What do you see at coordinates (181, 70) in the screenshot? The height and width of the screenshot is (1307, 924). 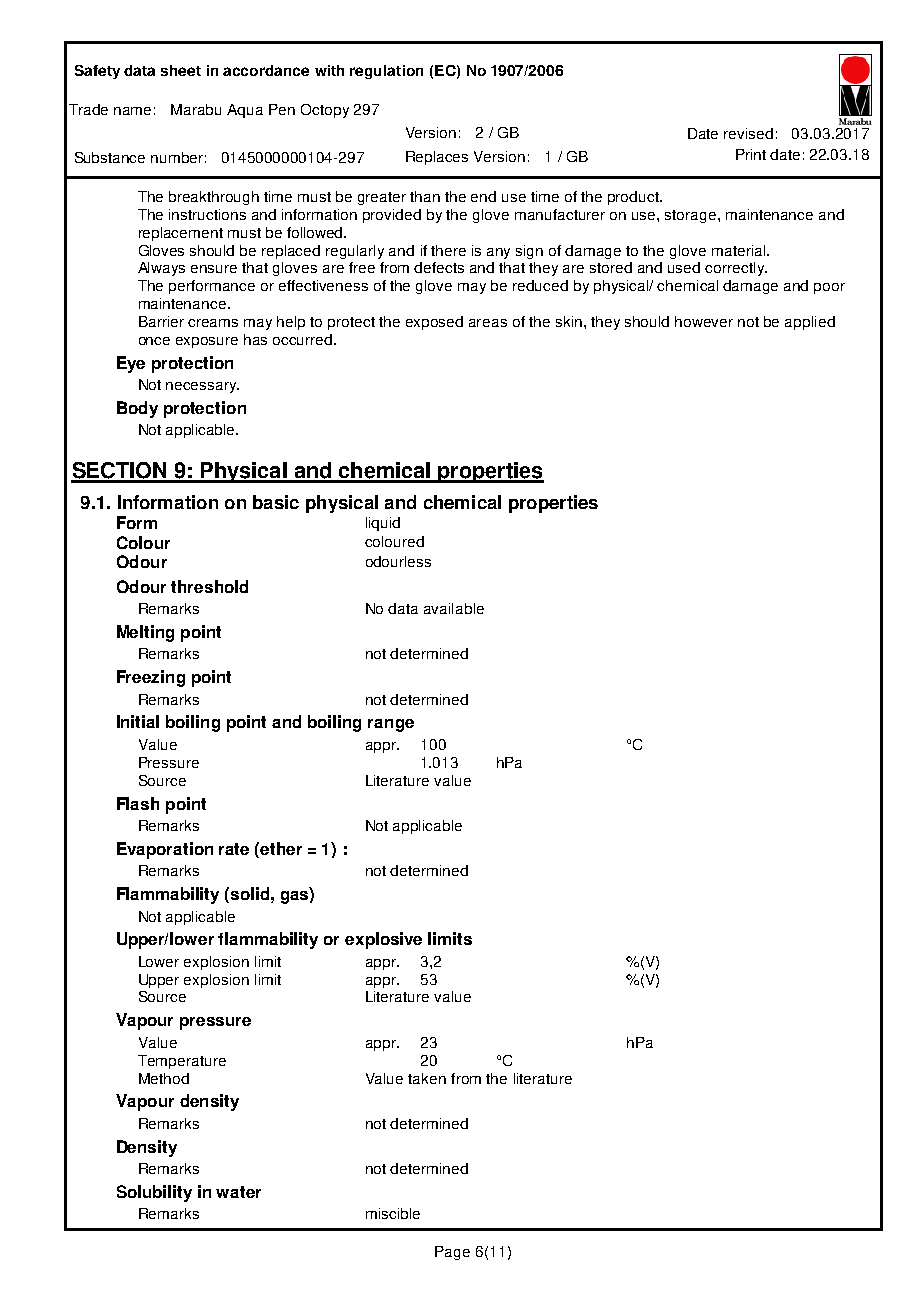 I see `sheet` at bounding box center [181, 70].
